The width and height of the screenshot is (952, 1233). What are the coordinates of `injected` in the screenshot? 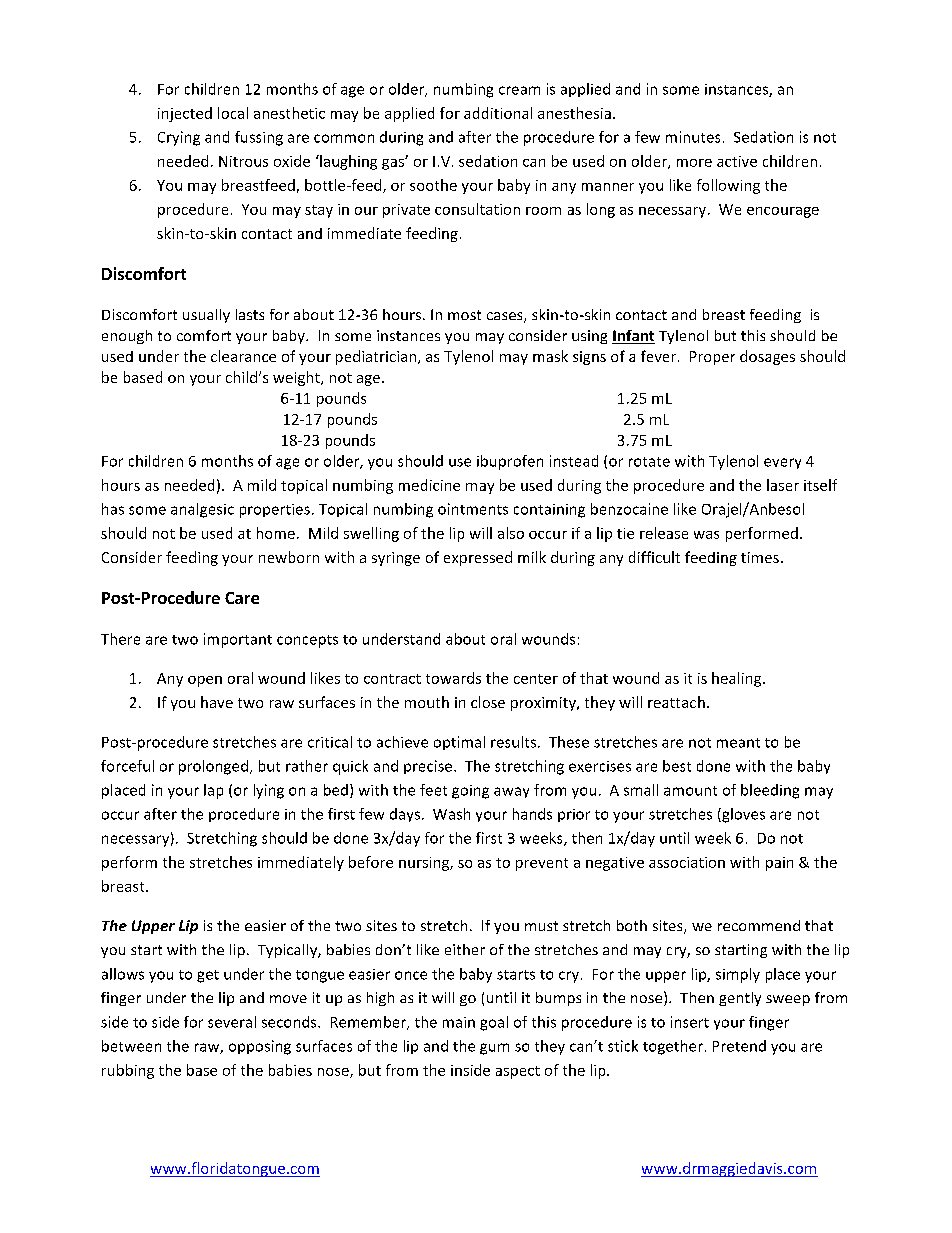 It's located at (185, 114).
